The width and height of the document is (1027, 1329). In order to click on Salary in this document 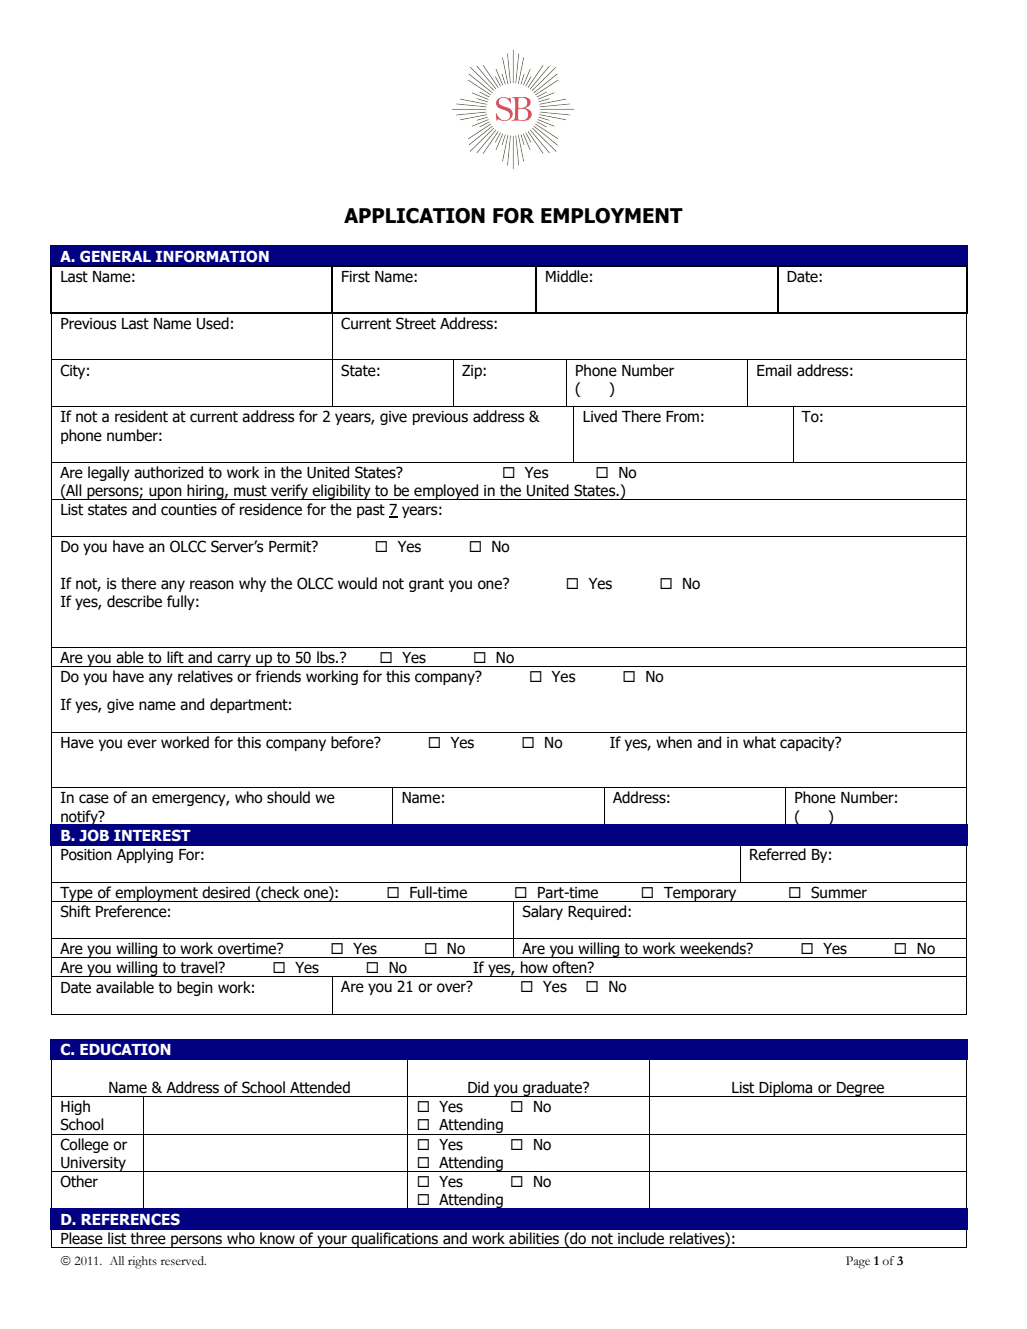, I will do `click(542, 912)`.
